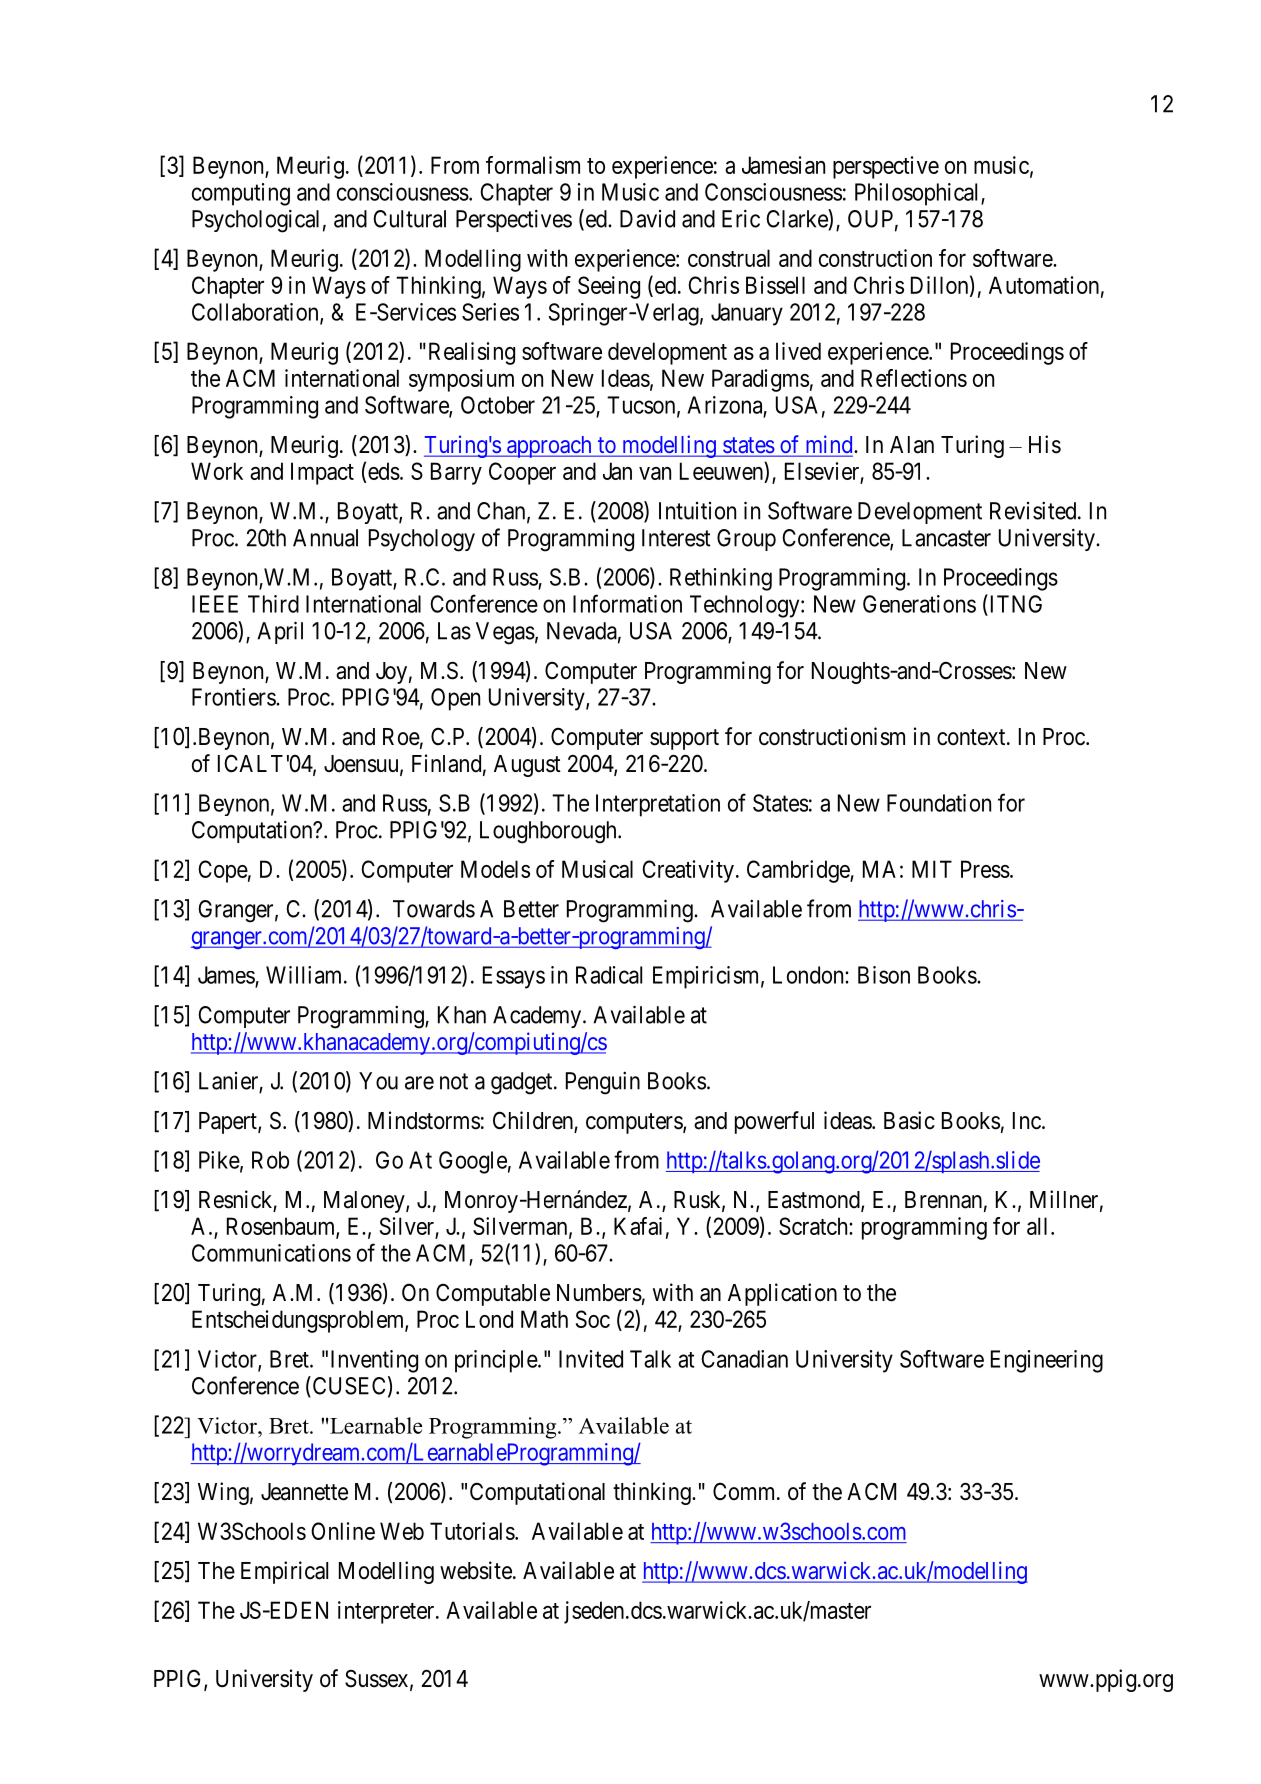 The width and height of the screenshot is (1261, 1784). What do you see at coordinates (378, 1081) in the screenshot?
I see `You` at bounding box center [378, 1081].
